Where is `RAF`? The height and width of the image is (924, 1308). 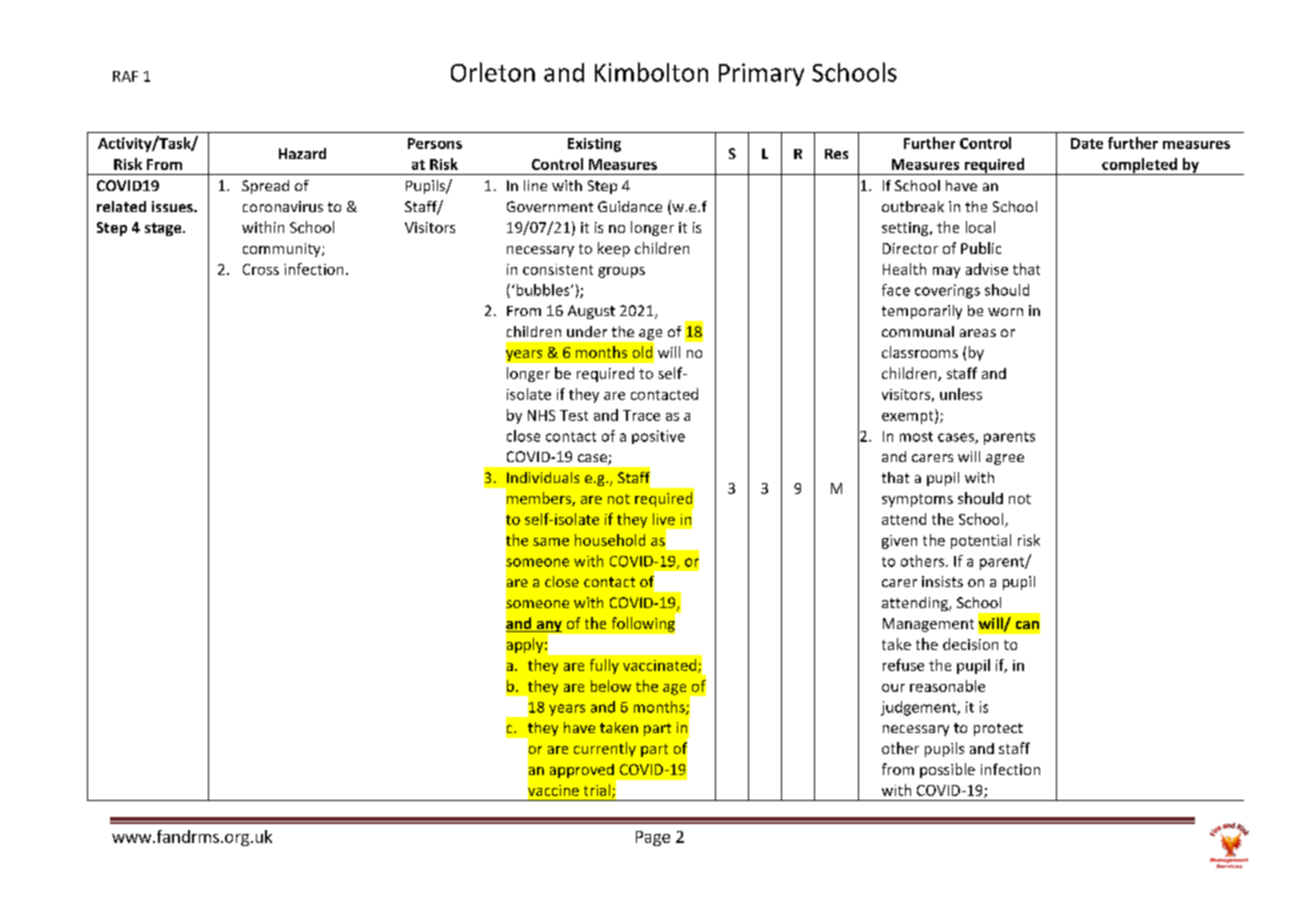 RAF is located at coordinates (125, 76).
